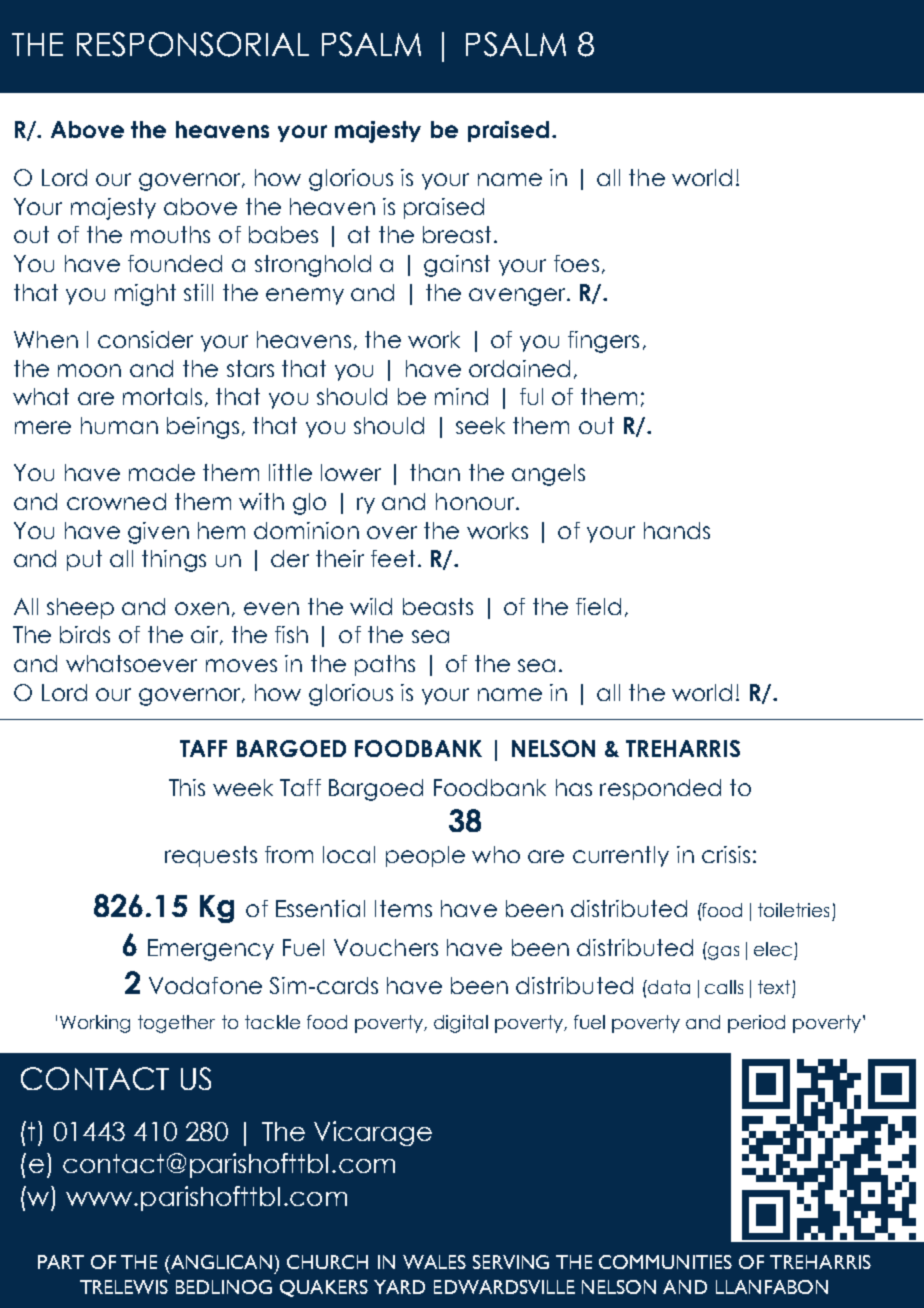 The height and width of the screenshot is (1308, 924). Describe the element at coordinates (385, 665) in the screenshot. I see `paths` at that location.
